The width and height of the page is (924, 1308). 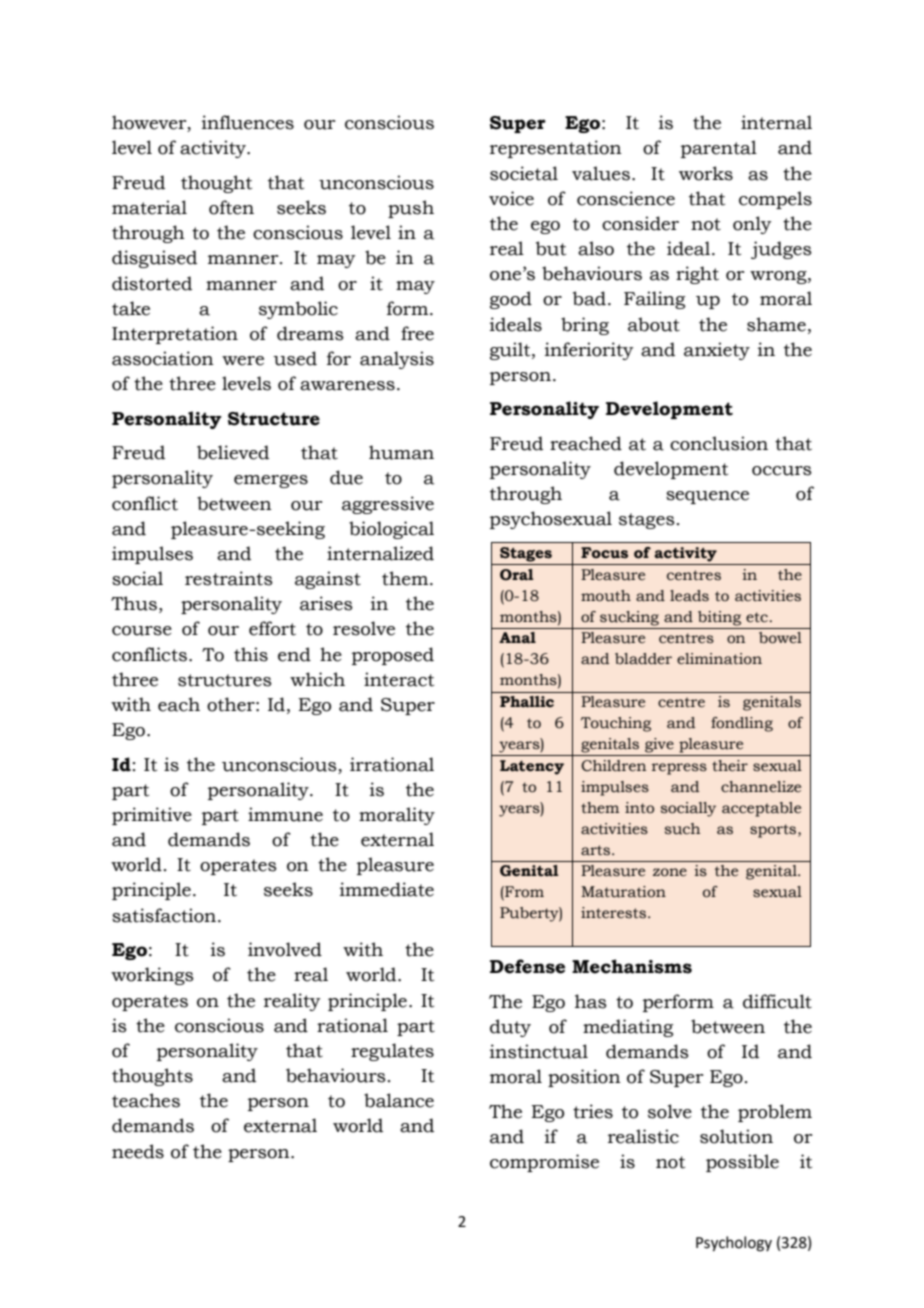 I want to click on parental, so click(x=719, y=149).
